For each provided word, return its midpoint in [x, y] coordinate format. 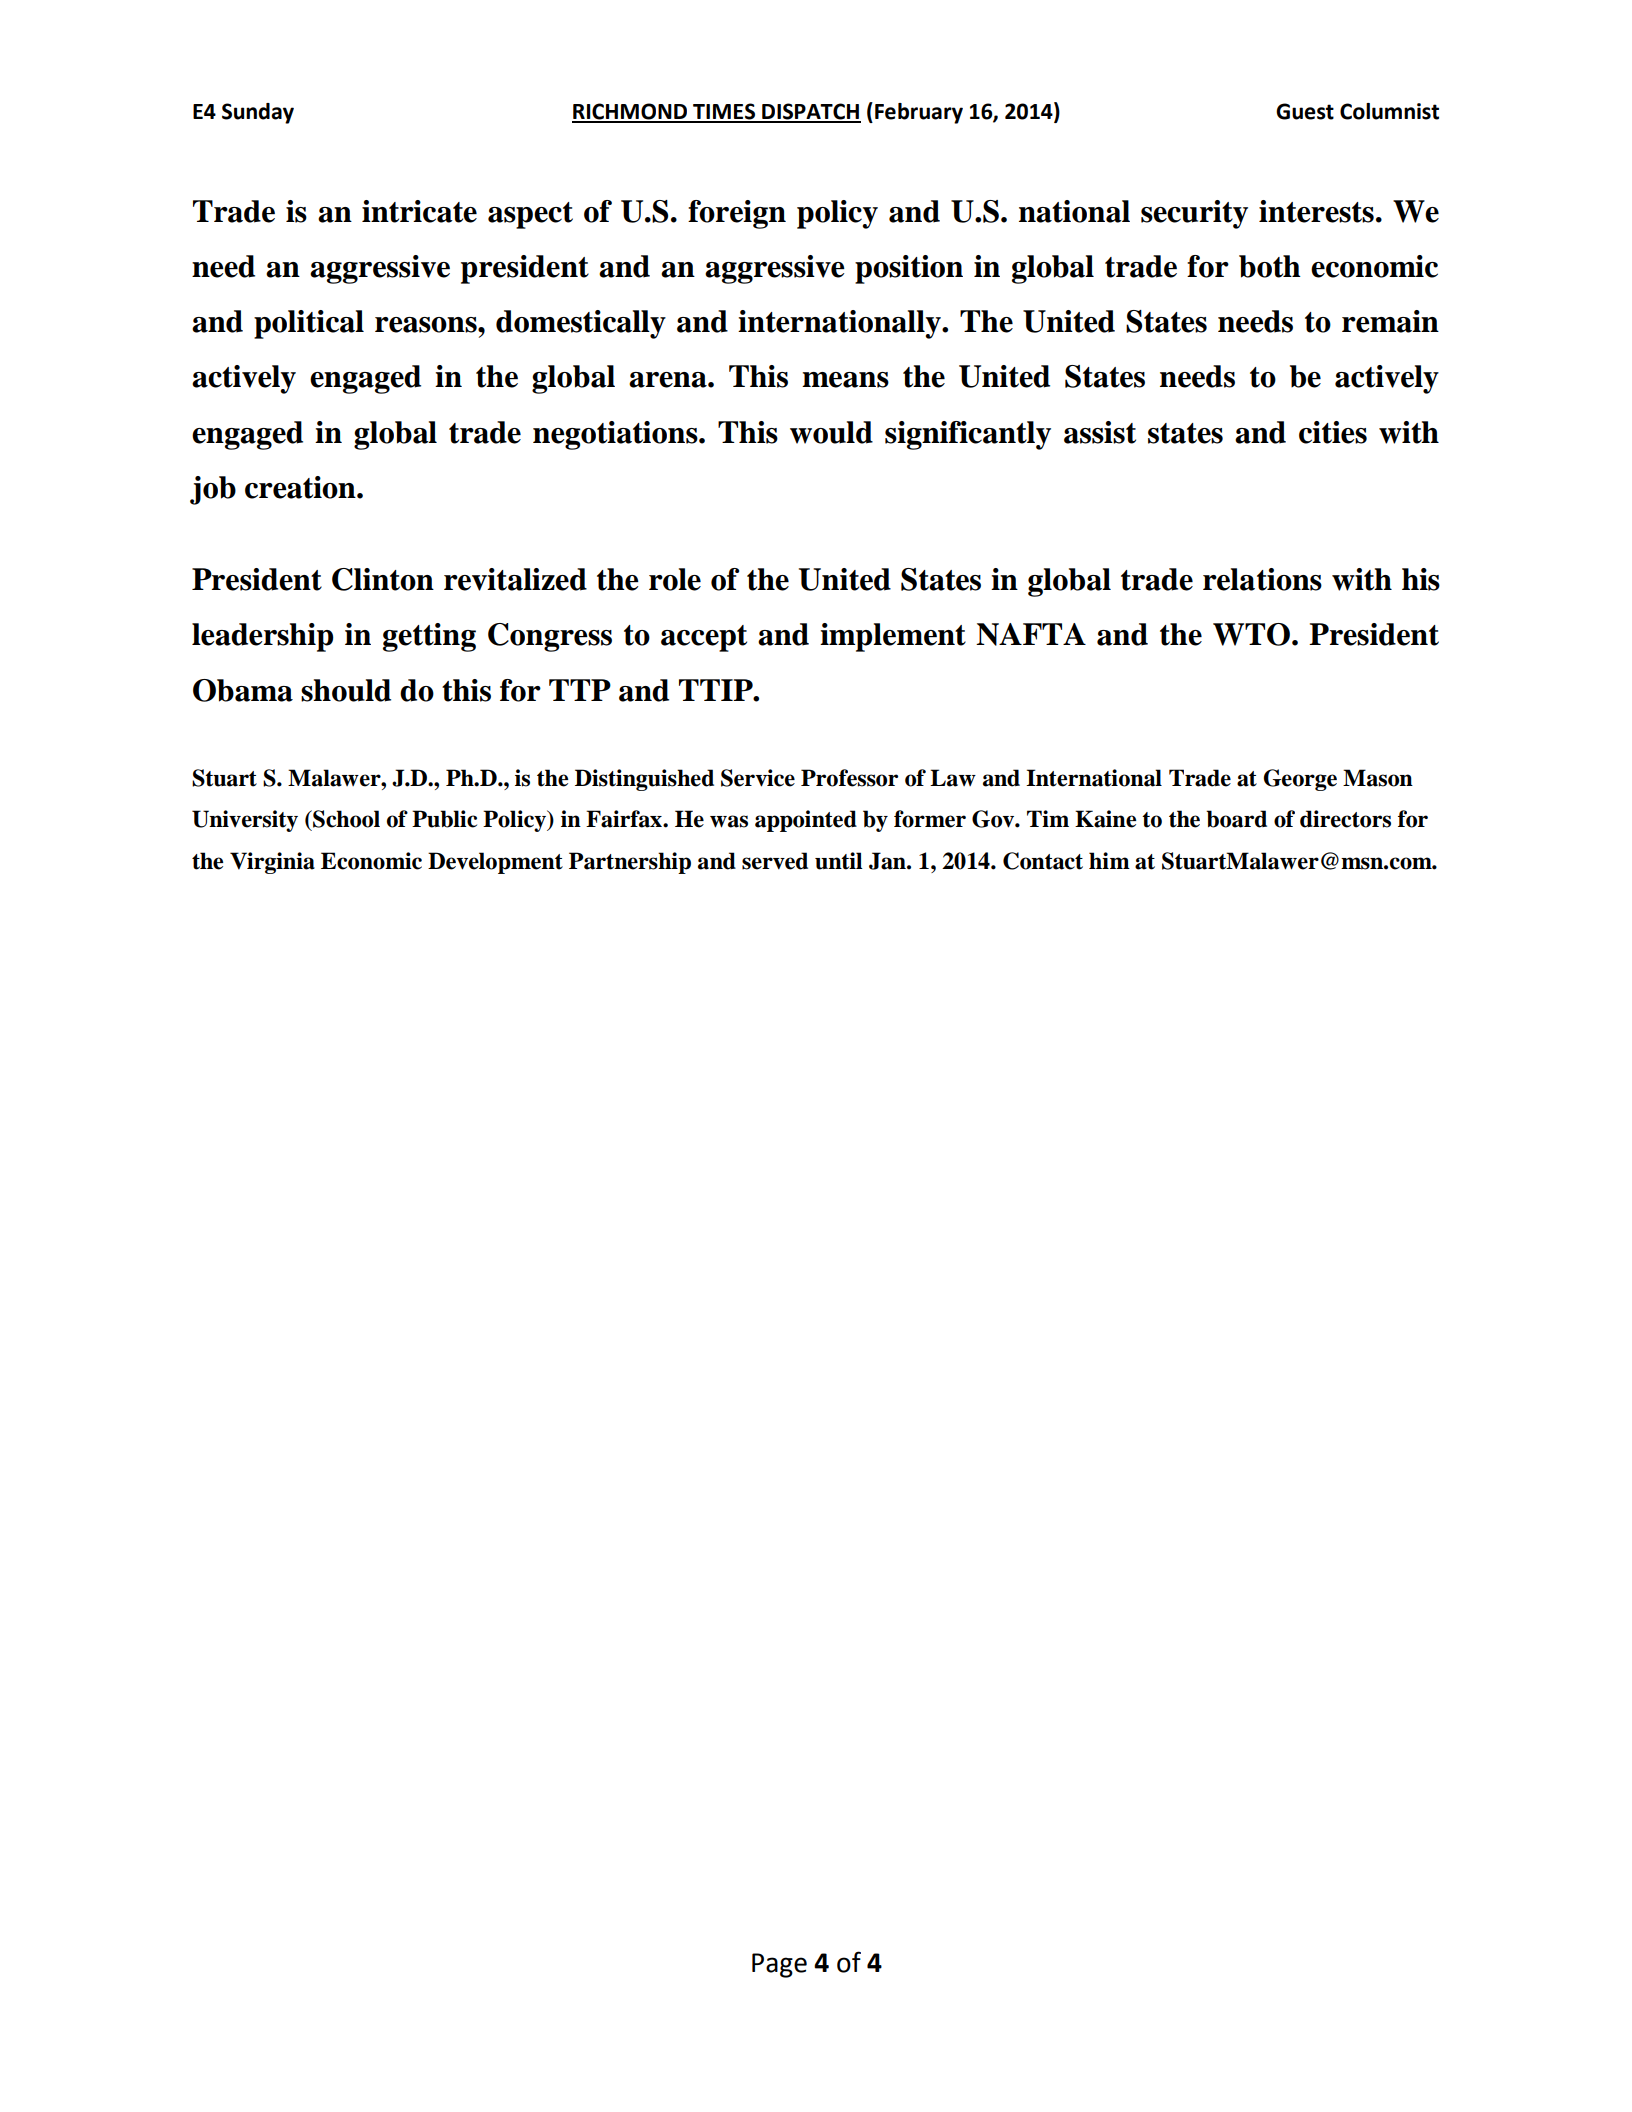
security [1194, 214]
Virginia [272, 863]
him [1109, 860]
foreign [737, 214]
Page [779, 1965]
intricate [419, 211]
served [775, 861]
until [839, 861]
